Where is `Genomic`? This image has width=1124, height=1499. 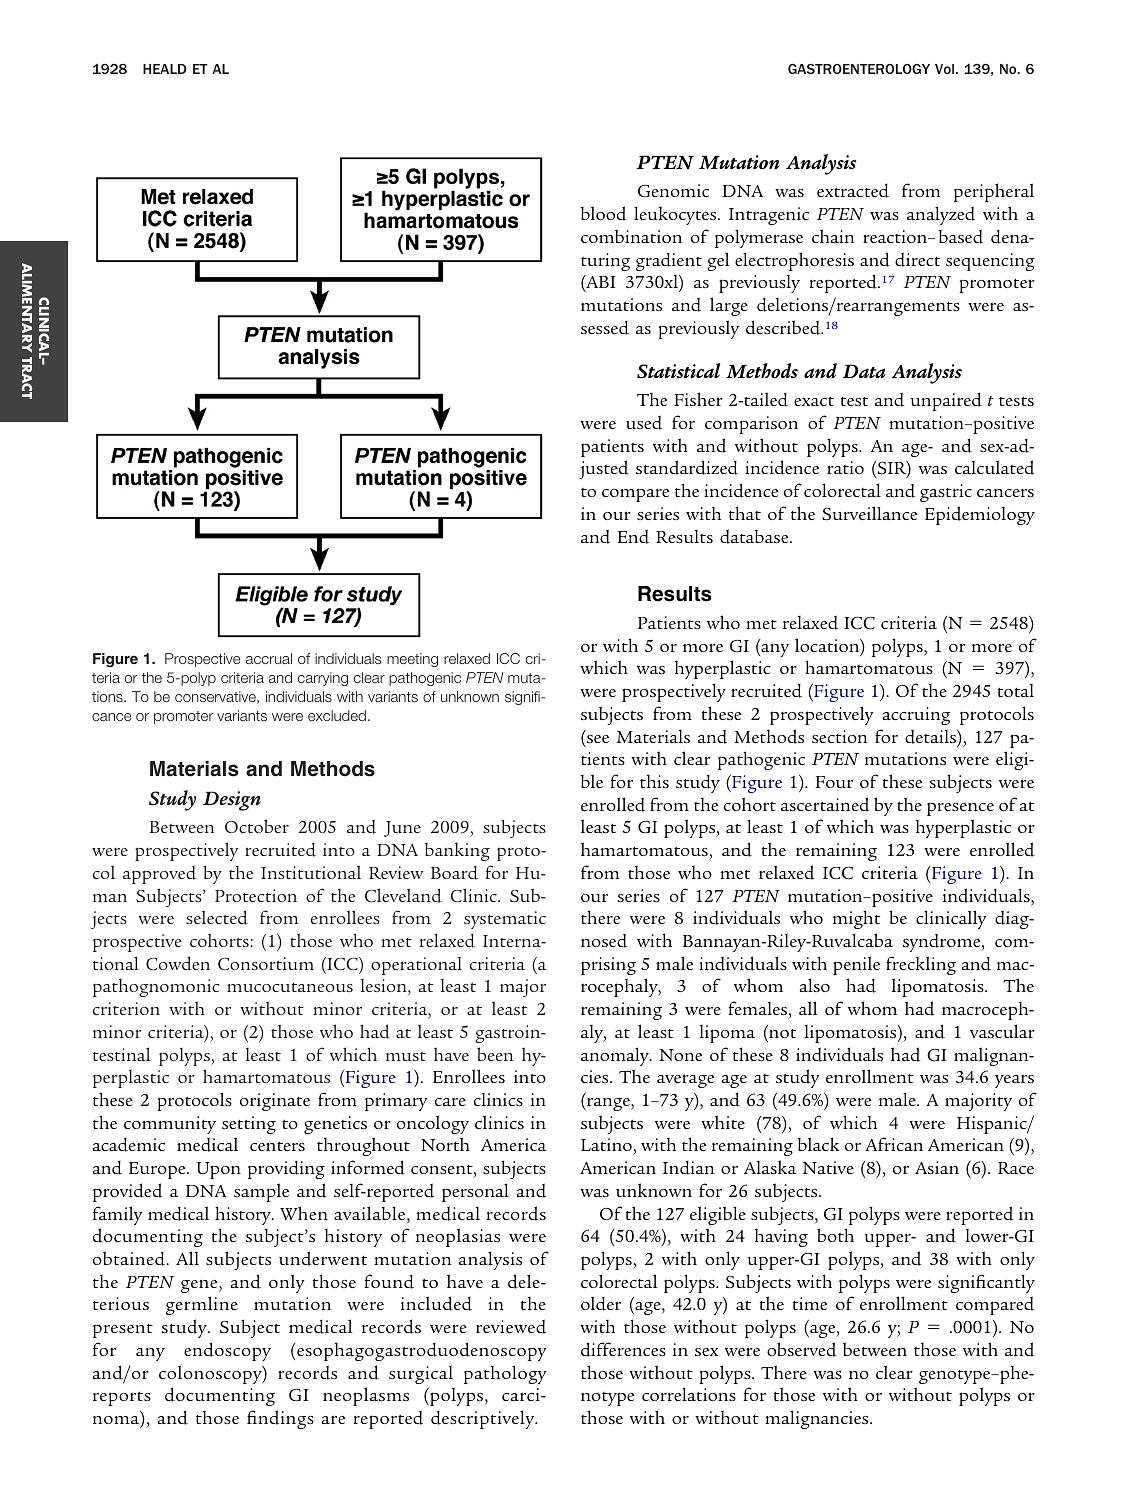 Genomic is located at coordinates (673, 190).
